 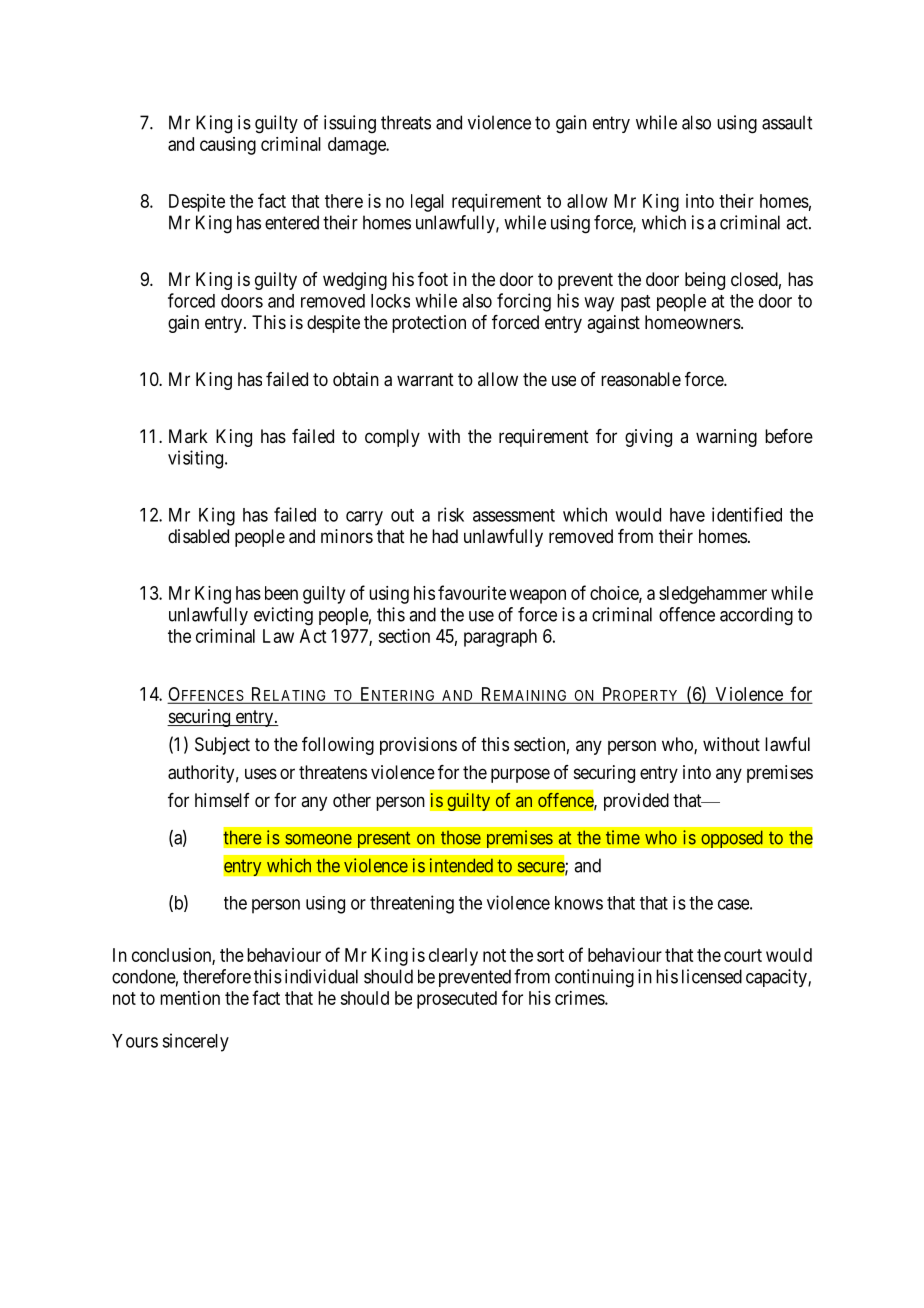 I want to click on favourite, so click(x=472, y=592).
